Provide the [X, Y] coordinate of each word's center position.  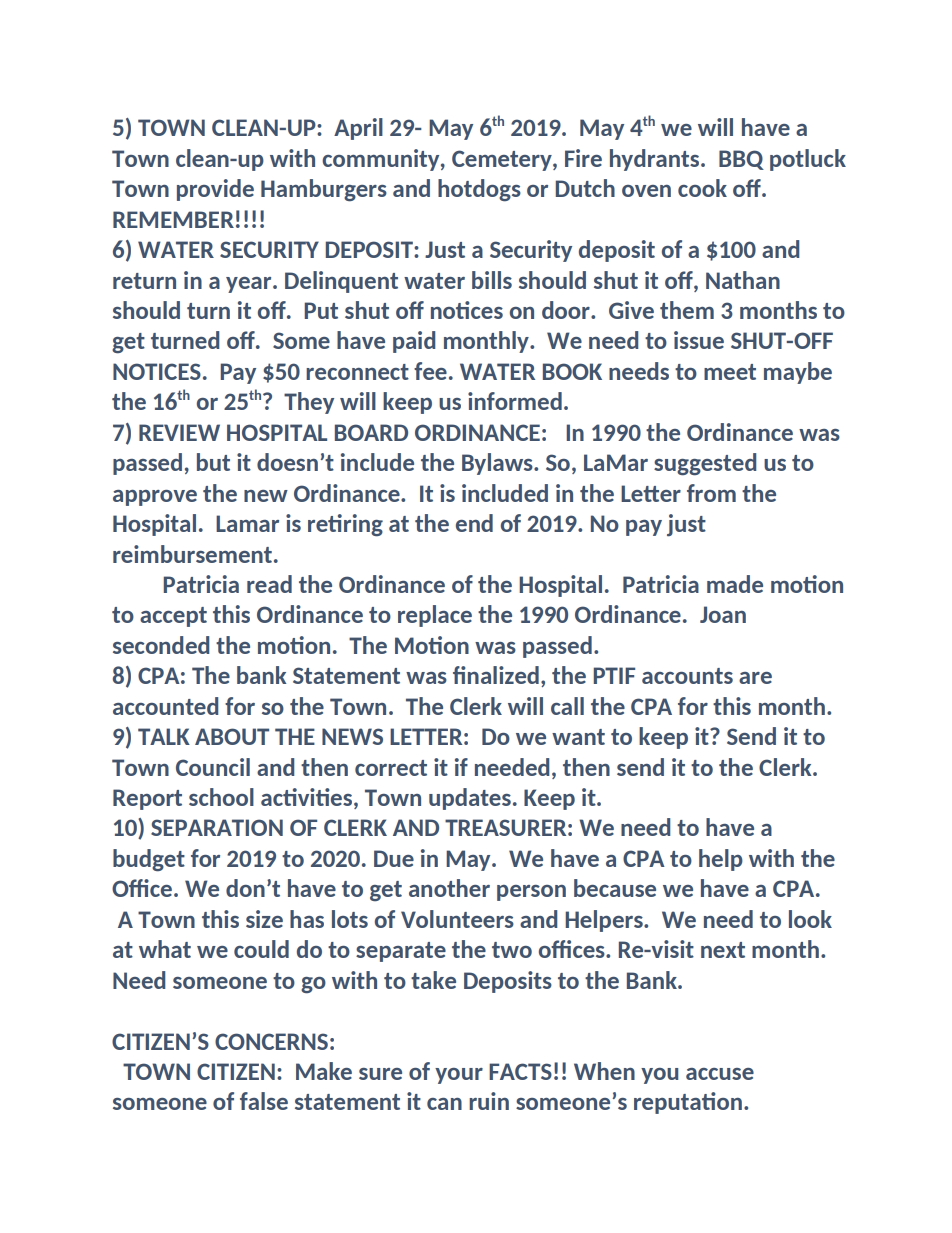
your [459, 1076]
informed [515, 401]
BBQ [741, 160]
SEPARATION [217, 827]
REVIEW [179, 432]
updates [470, 799]
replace [435, 616]
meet [730, 372]
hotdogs [479, 190]
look [810, 919]
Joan [723, 614]
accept [173, 617]
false [264, 1101]
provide [215, 190]
